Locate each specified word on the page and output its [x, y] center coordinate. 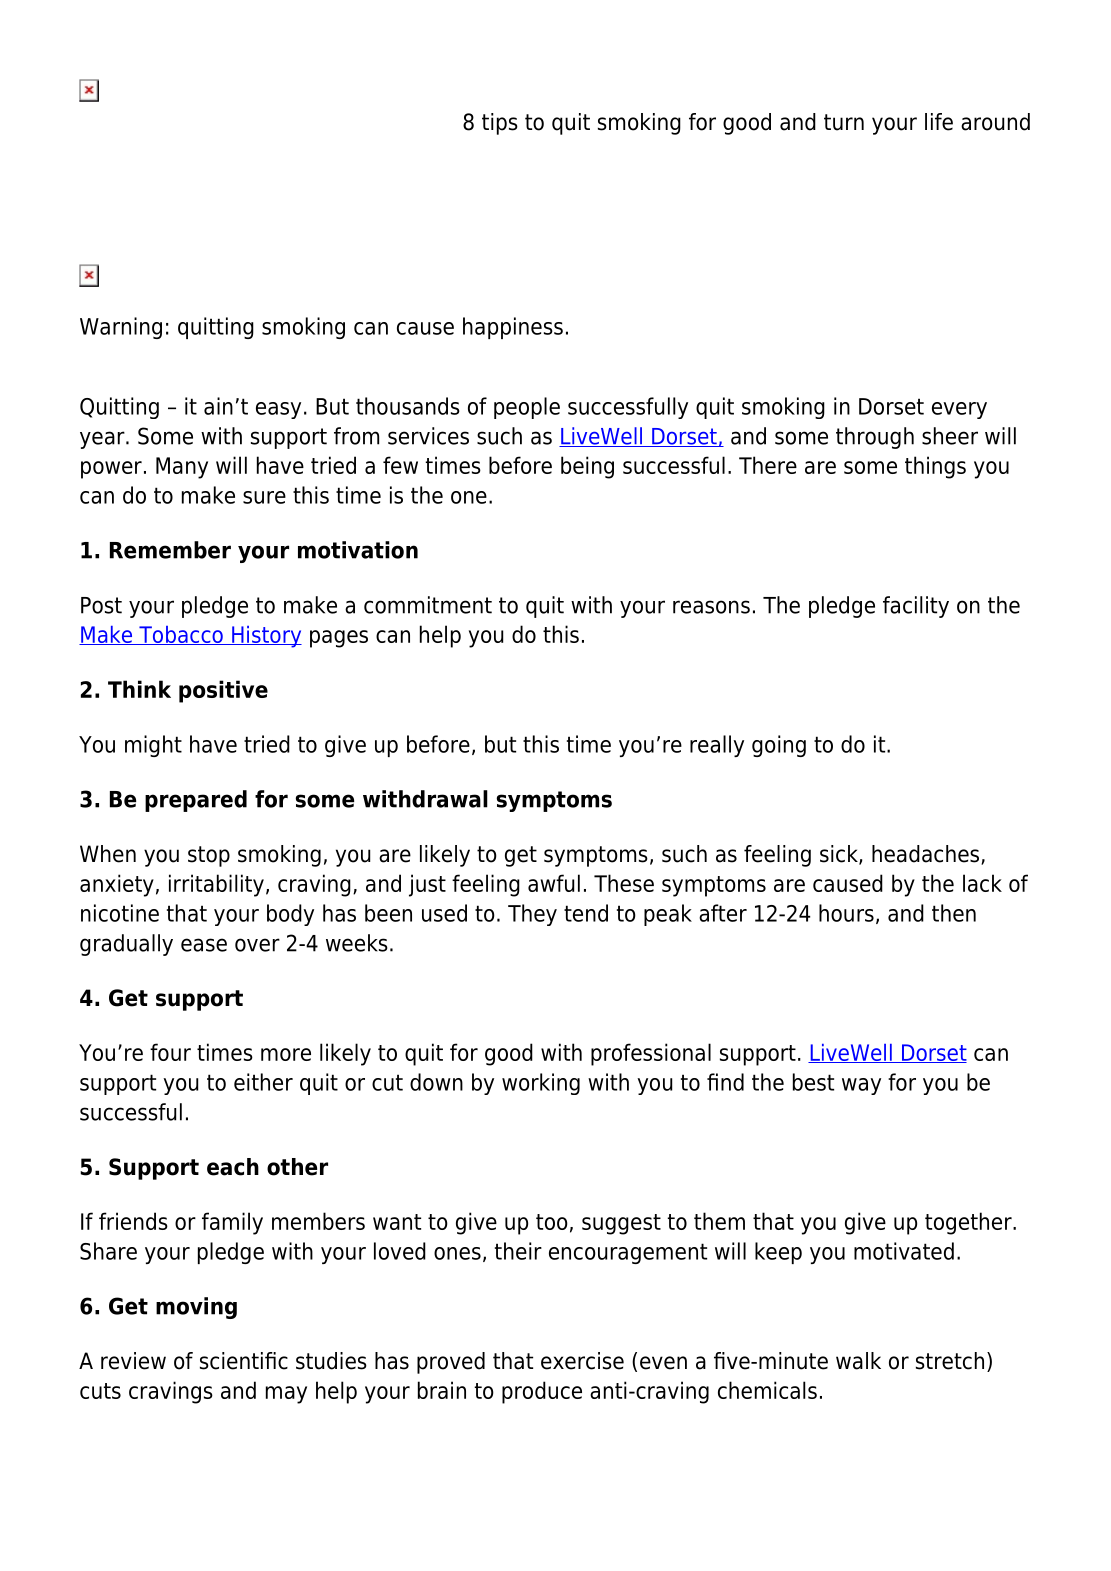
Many [182, 468]
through [875, 438]
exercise [582, 1361]
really [717, 746]
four [170, 1052]
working [541, 1084]
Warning [121, 328]
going [779, 746]
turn [844, 122]
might [153, 746]
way [861, 1086]
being [587, 467]
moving [196, 1308]
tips [500, 124]
